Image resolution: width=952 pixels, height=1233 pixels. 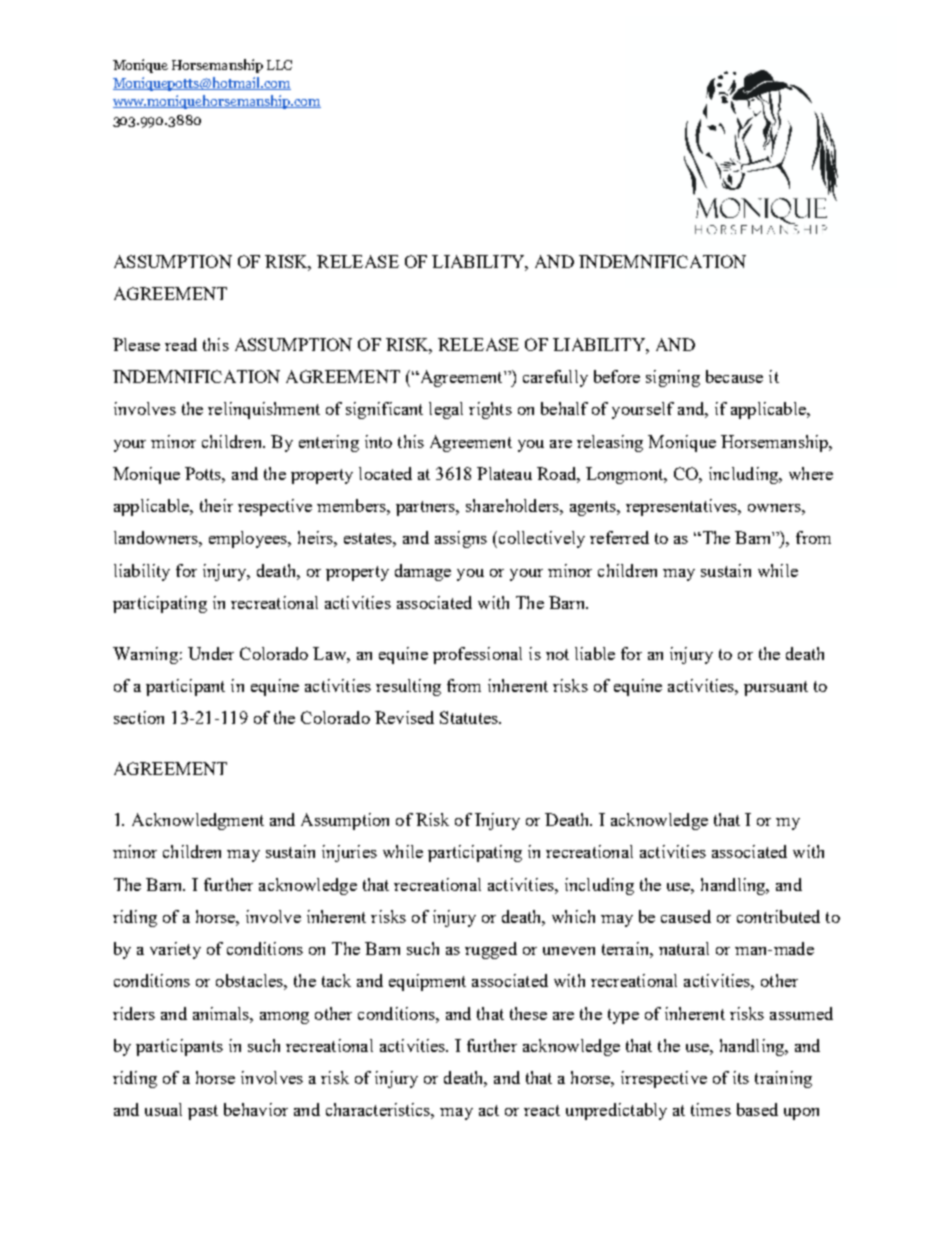 I want to click on rights, so click(x=490, y=410).
